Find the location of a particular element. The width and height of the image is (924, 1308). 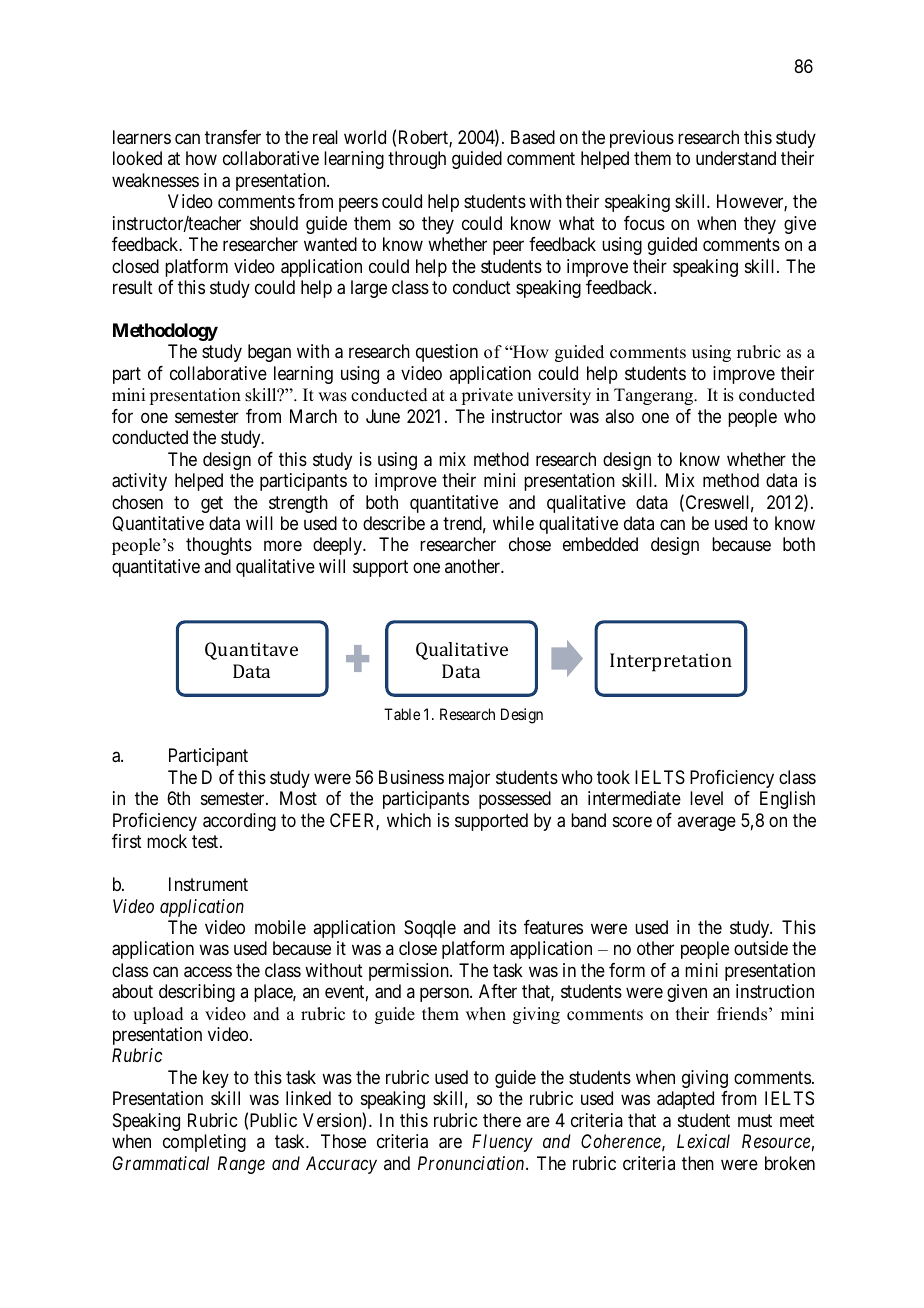

average is located at coordinates (706, 823).
